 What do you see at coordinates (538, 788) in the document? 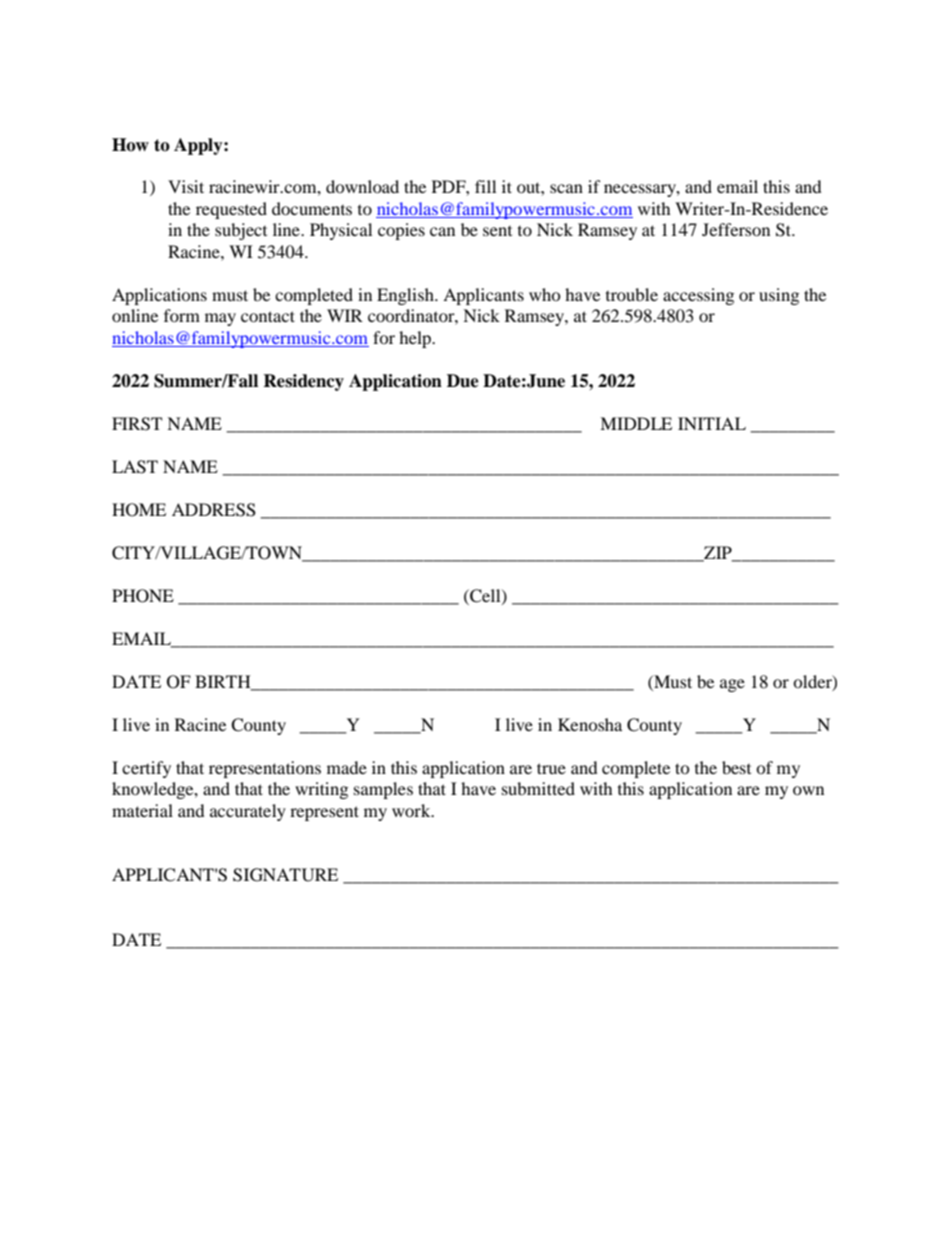
I see `submitted` at bounding box center [538, 788].
